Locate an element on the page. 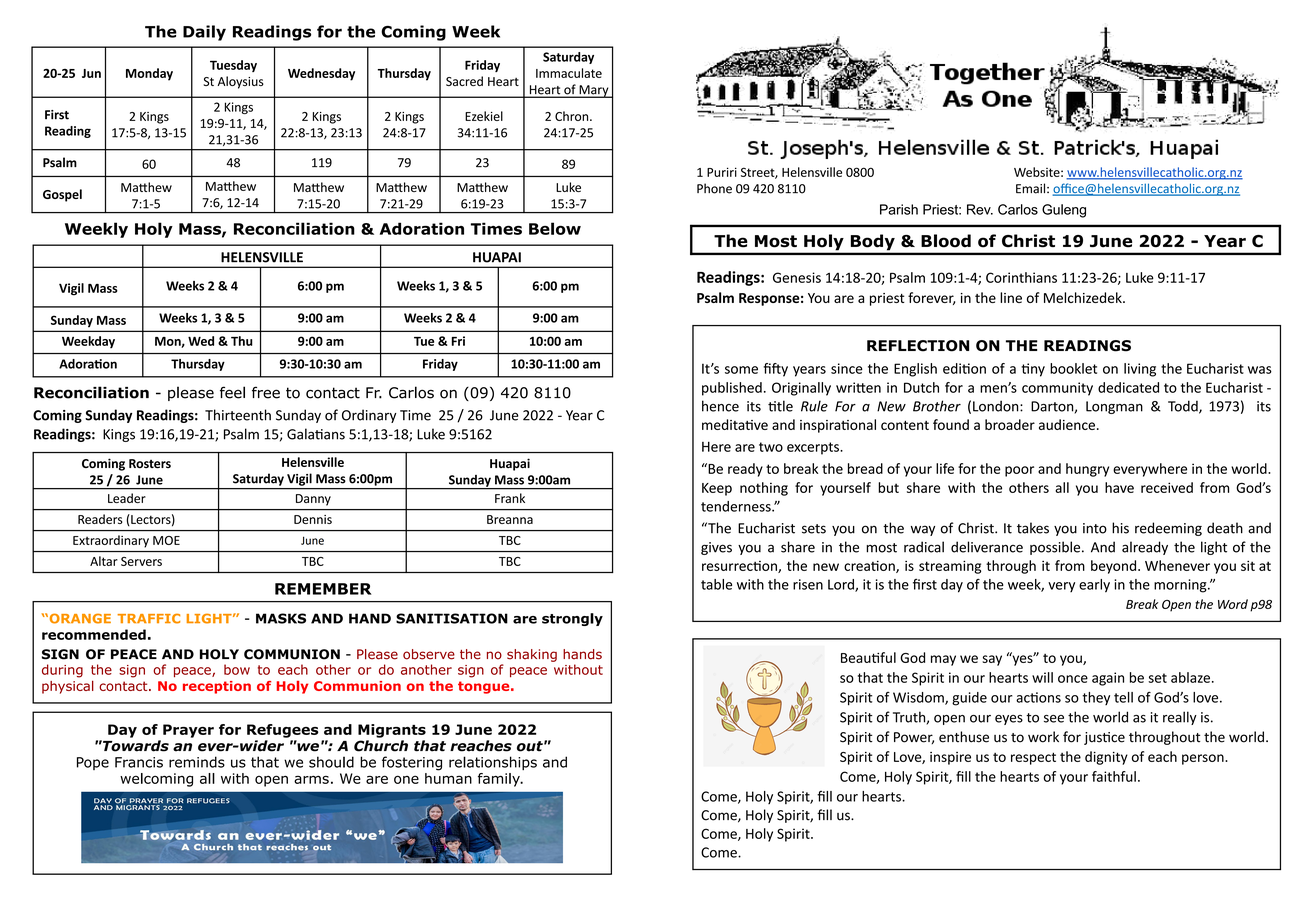  hence is located at coordinates (720, 406).
